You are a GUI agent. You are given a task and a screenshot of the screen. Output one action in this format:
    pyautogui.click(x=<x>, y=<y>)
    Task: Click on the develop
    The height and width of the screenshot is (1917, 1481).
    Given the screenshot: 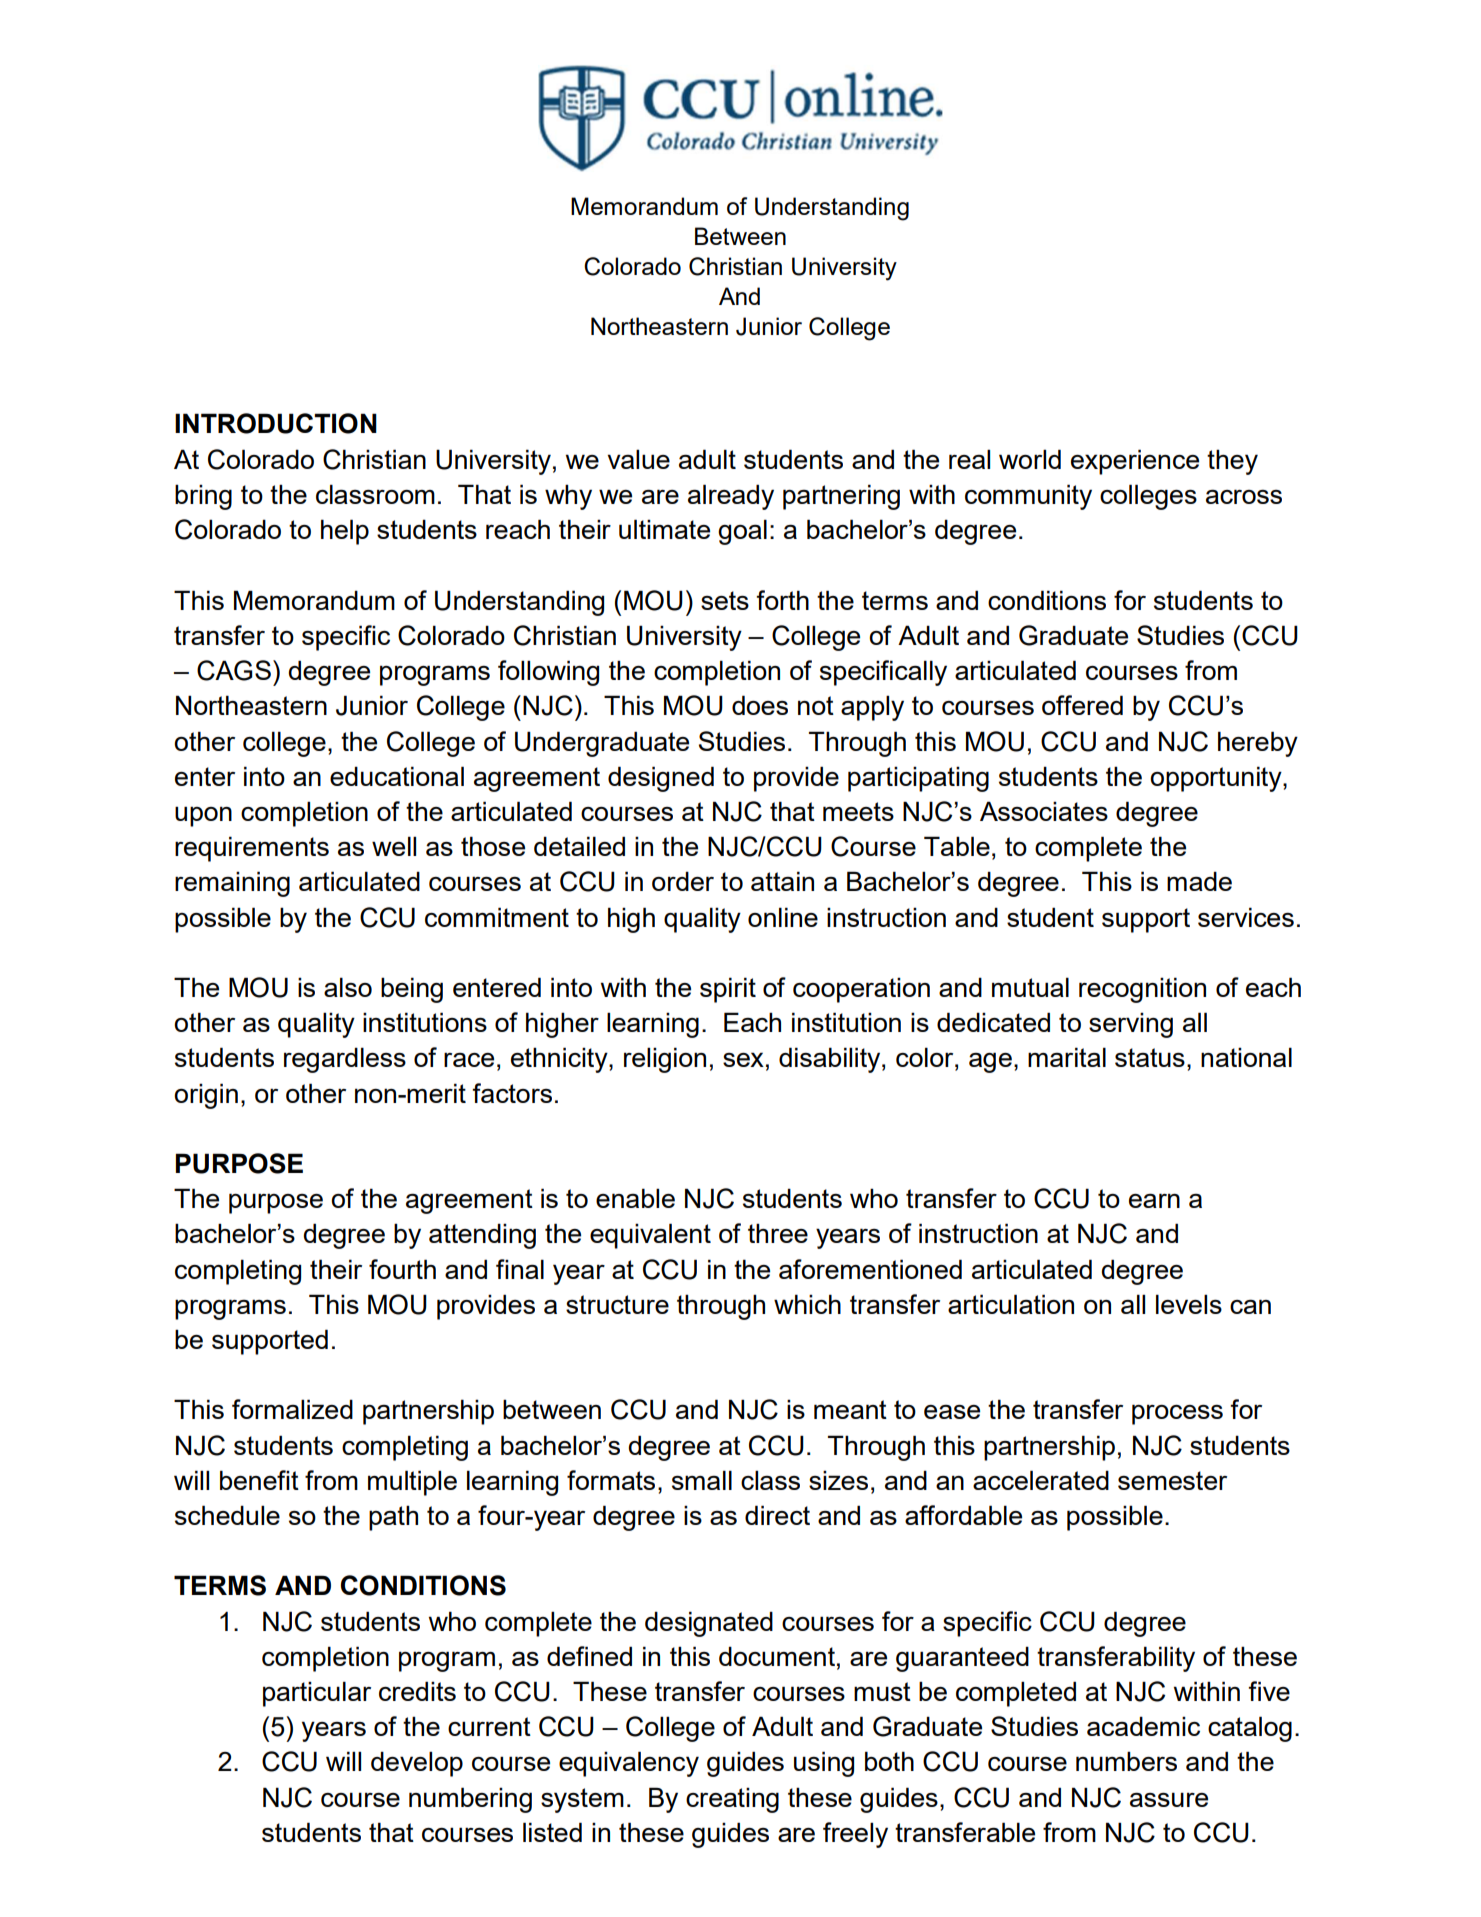 What is the action you would take?
    pyautogui.click(x=417, y=1764)
